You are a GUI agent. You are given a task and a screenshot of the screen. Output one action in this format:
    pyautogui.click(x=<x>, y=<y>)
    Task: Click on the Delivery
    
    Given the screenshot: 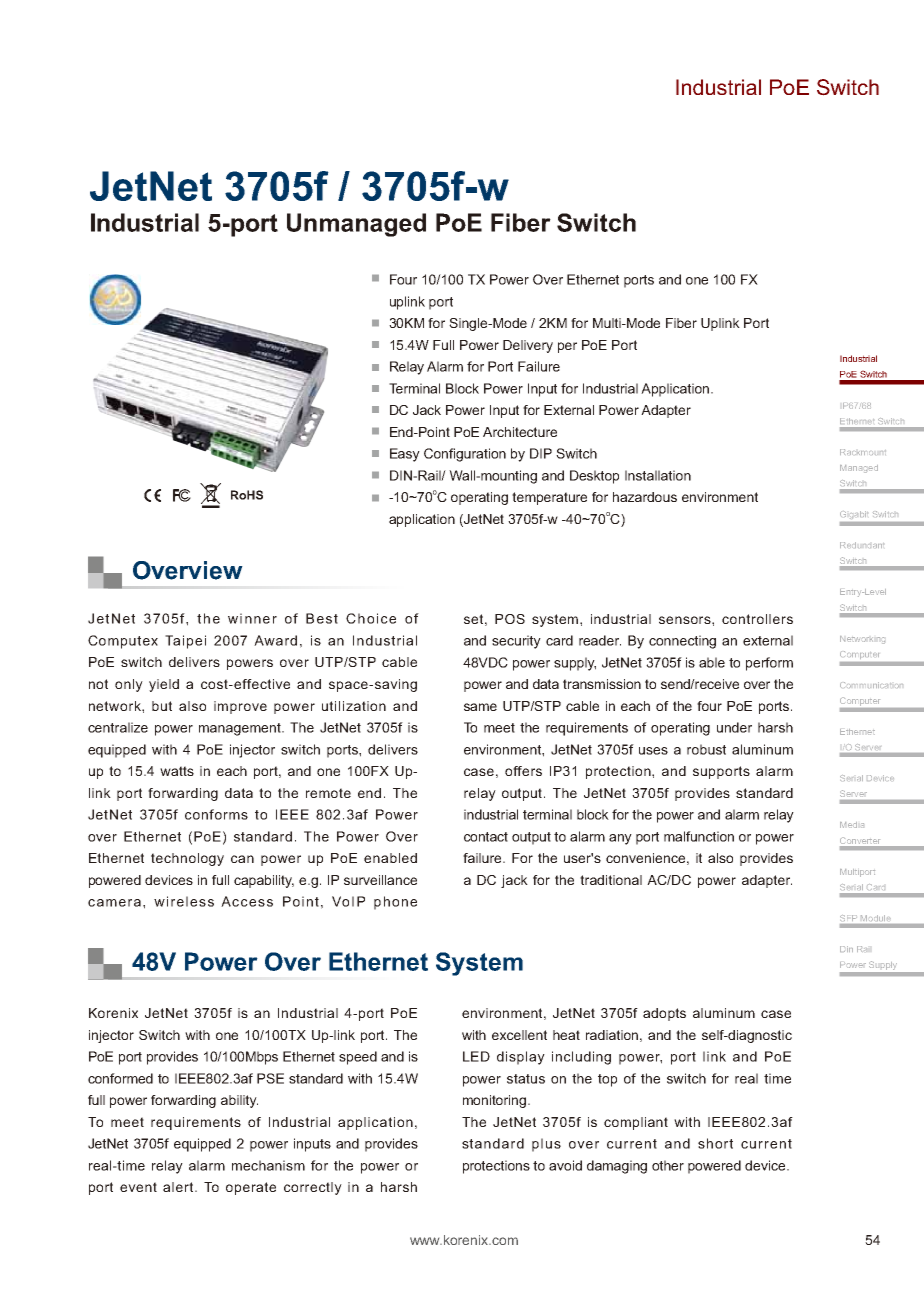 What is the action you would take?
    pyautogui.click(x=528, y=346)
